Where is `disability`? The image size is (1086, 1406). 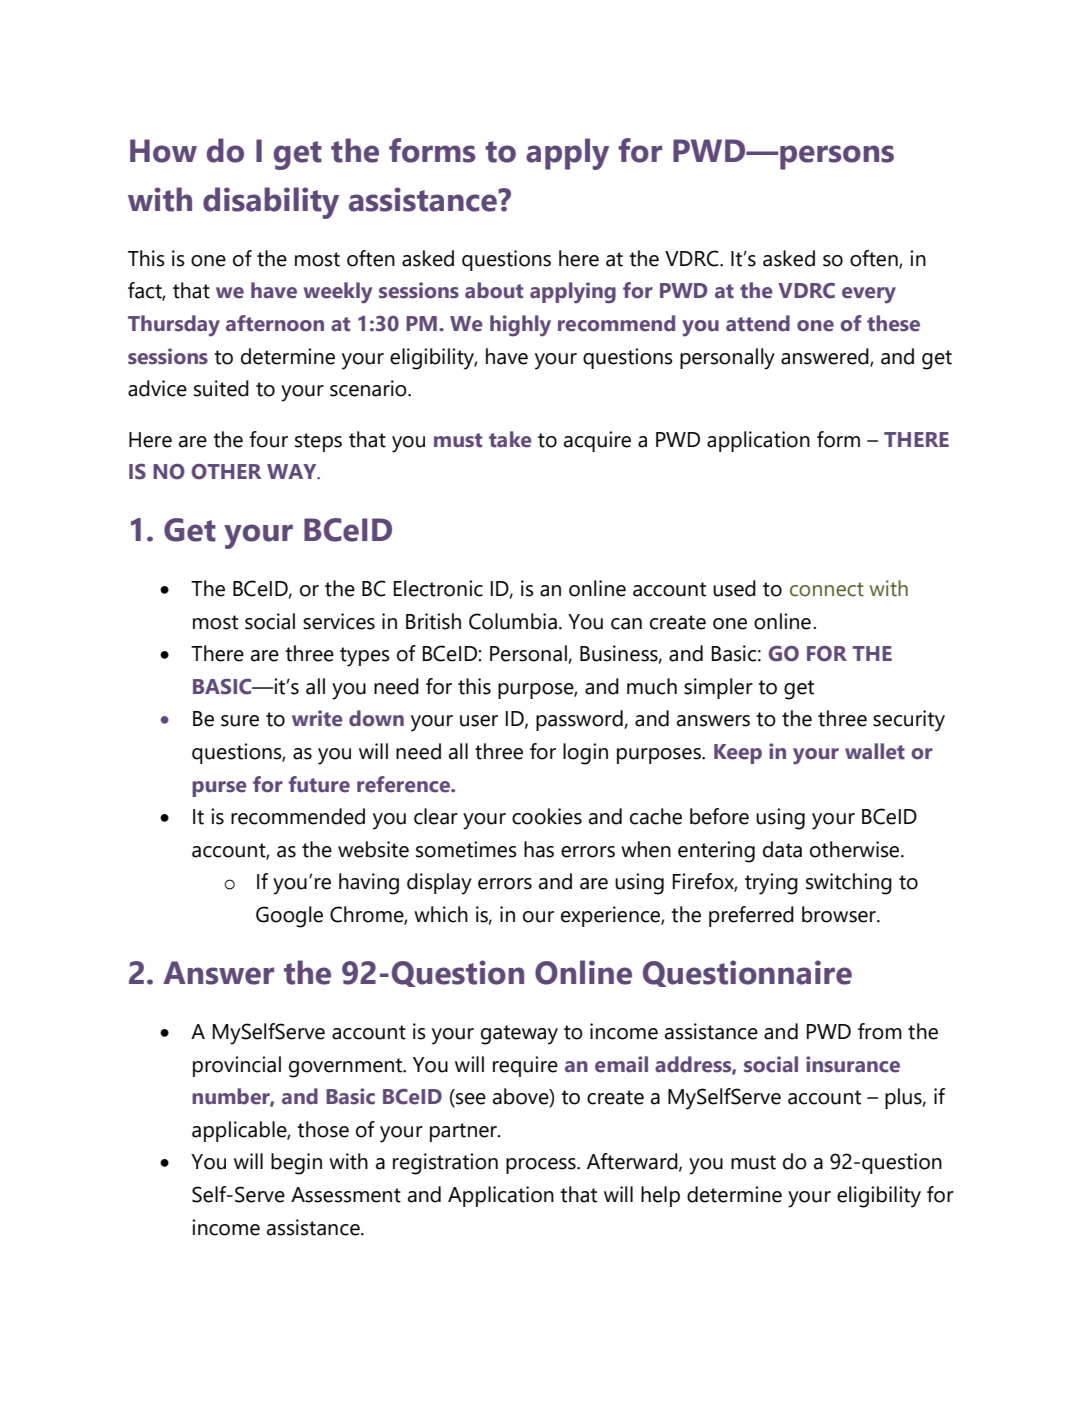
disability is located at coordinates (271, 203).
